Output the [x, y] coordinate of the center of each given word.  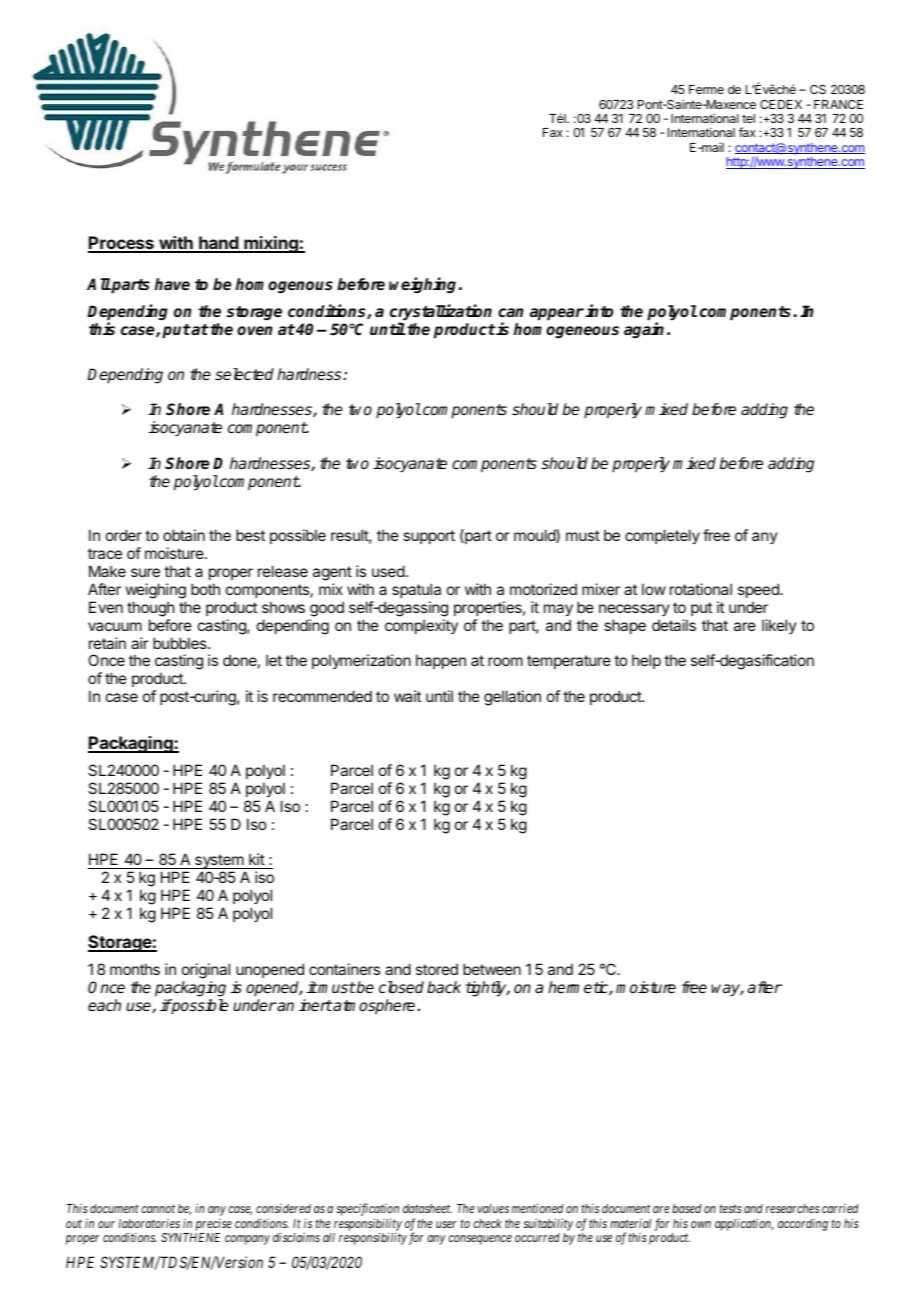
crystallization [441, 313]
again [644, 330]
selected [244, 374]
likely [779, 626]
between [492, 969]
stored [437, 969]
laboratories [149, 1223]
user [446, 1224]
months [135, 969]
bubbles [181, 643]
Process [122, 244]
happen [441, 661]
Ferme [706, 89]
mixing [271, 244]
